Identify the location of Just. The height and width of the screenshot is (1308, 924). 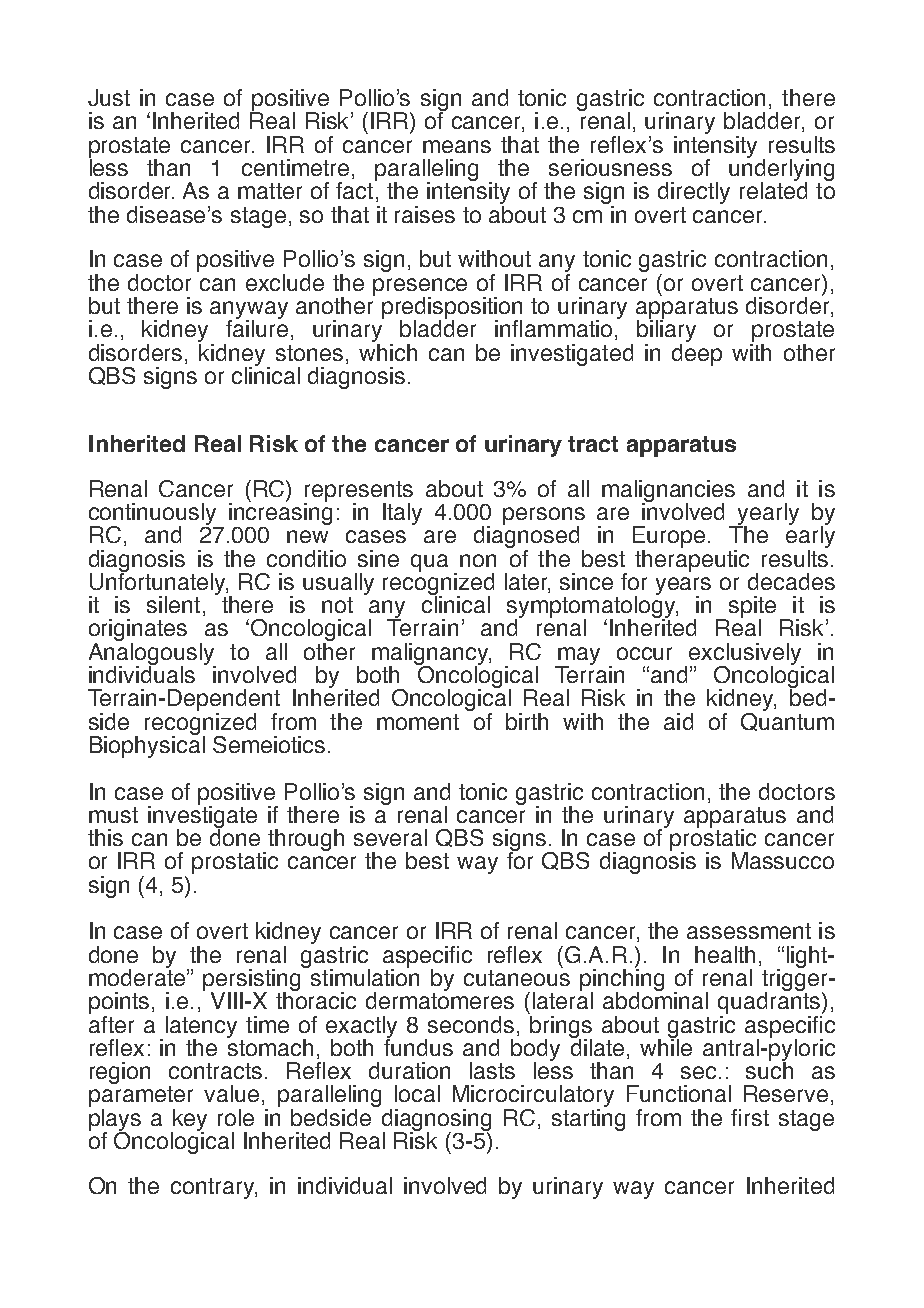
(109, 97).
